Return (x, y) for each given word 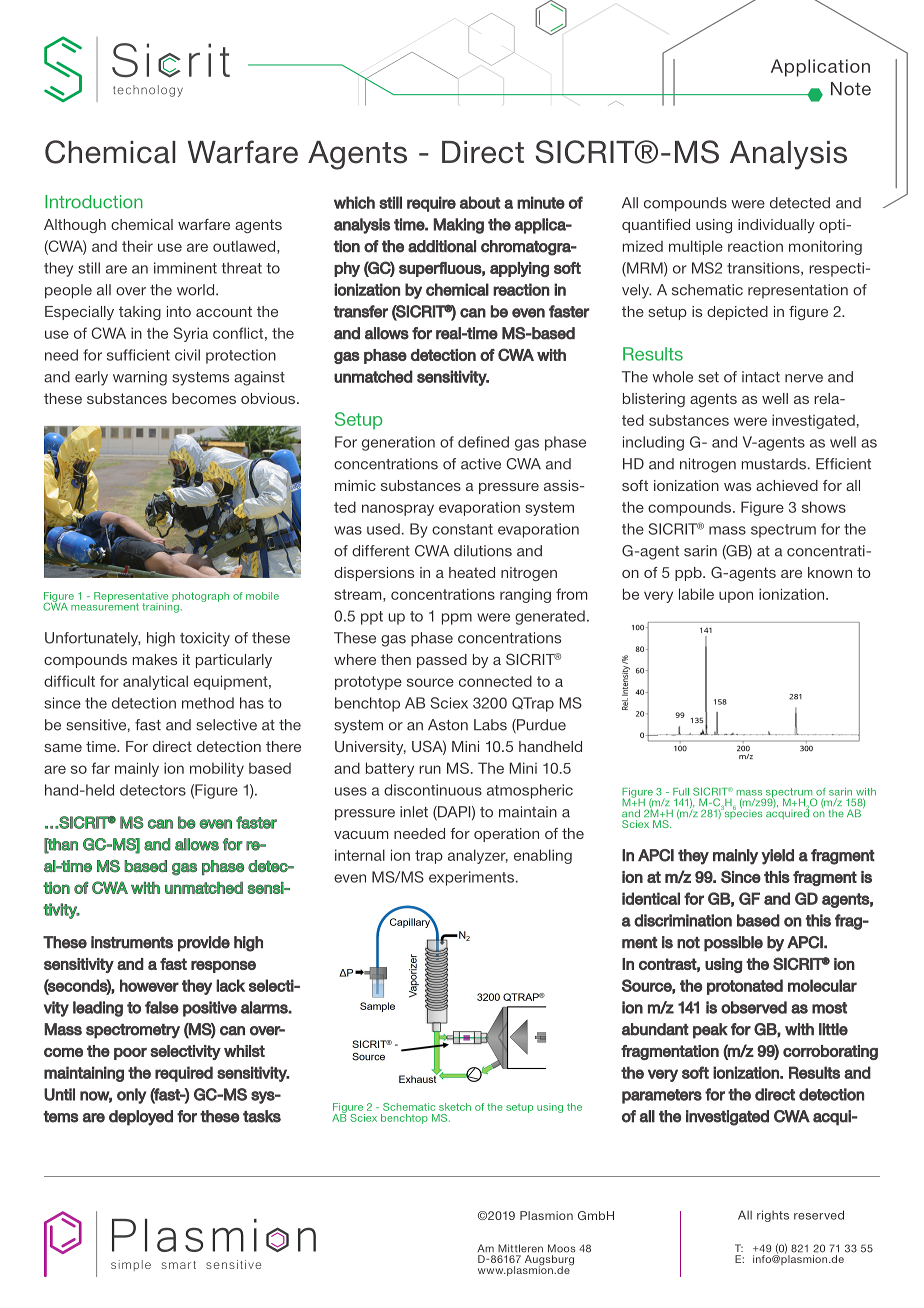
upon (736, 597)
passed (442, 661)
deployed (141, 1118)
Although (75, 226)
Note (851, 89)
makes (155, 659)
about (480, 202)
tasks (262, 1116)
